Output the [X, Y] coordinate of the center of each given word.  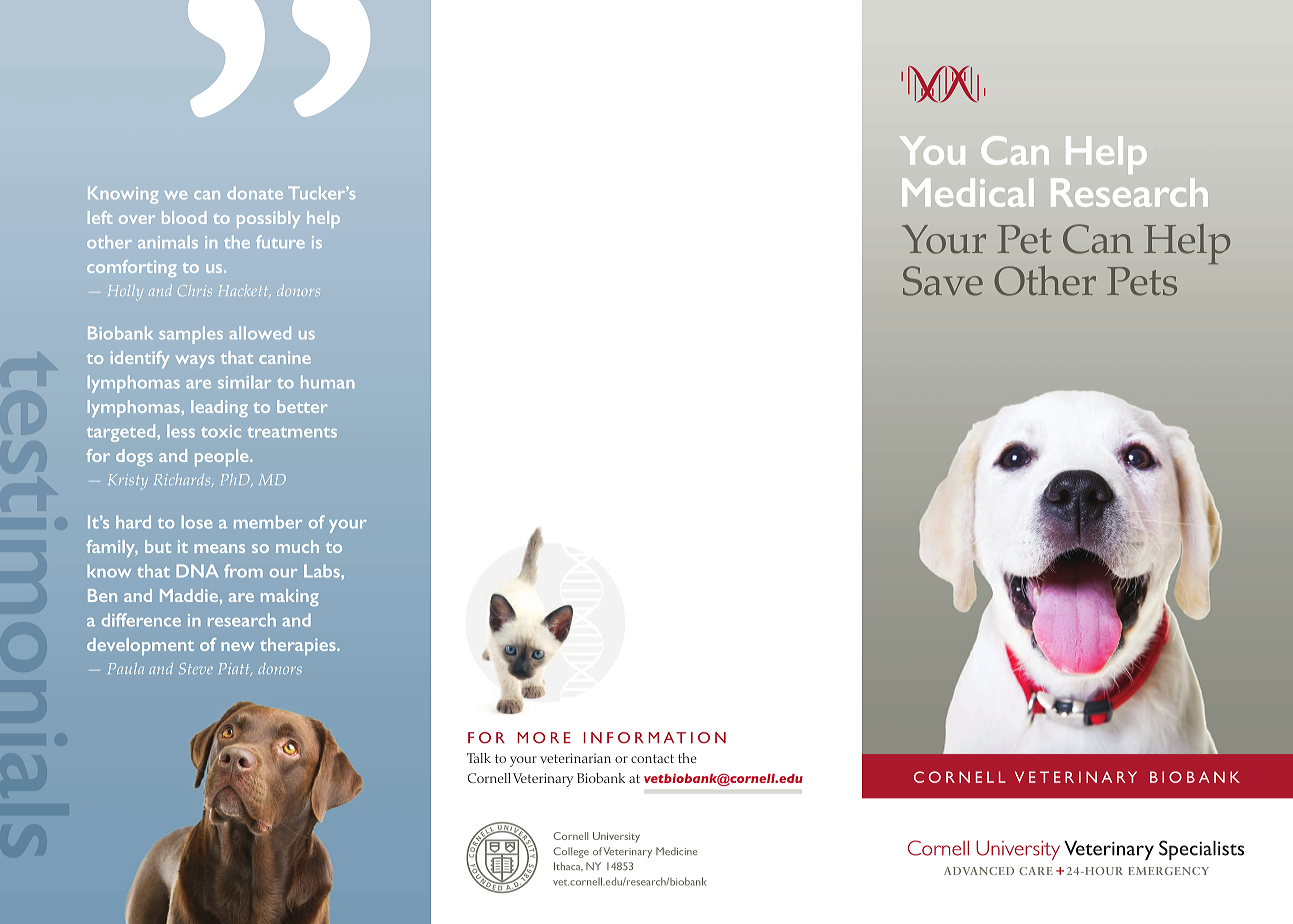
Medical [967, 192]
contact [652, 758]
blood [184, 217]
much [297, 546]
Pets [1142, 281]
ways [195, 361]
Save [943, 281]
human [327, 382]
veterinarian [575, 758]
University [616, 837]
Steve [196, 668]
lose [197, 522]
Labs [323, 571]
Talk [479, 758]
